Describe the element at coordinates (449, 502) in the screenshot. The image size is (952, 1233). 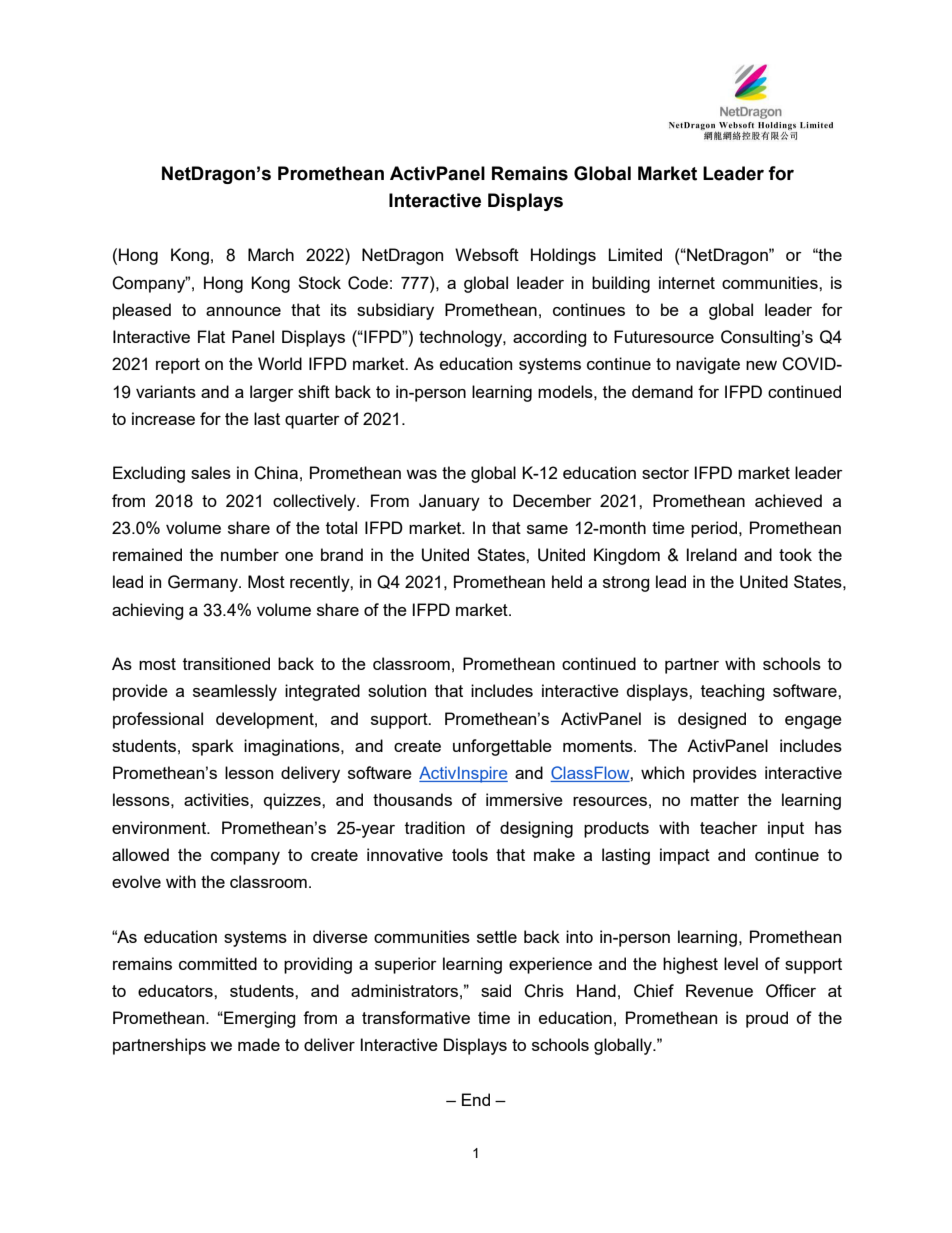
I see `January` at that location.
